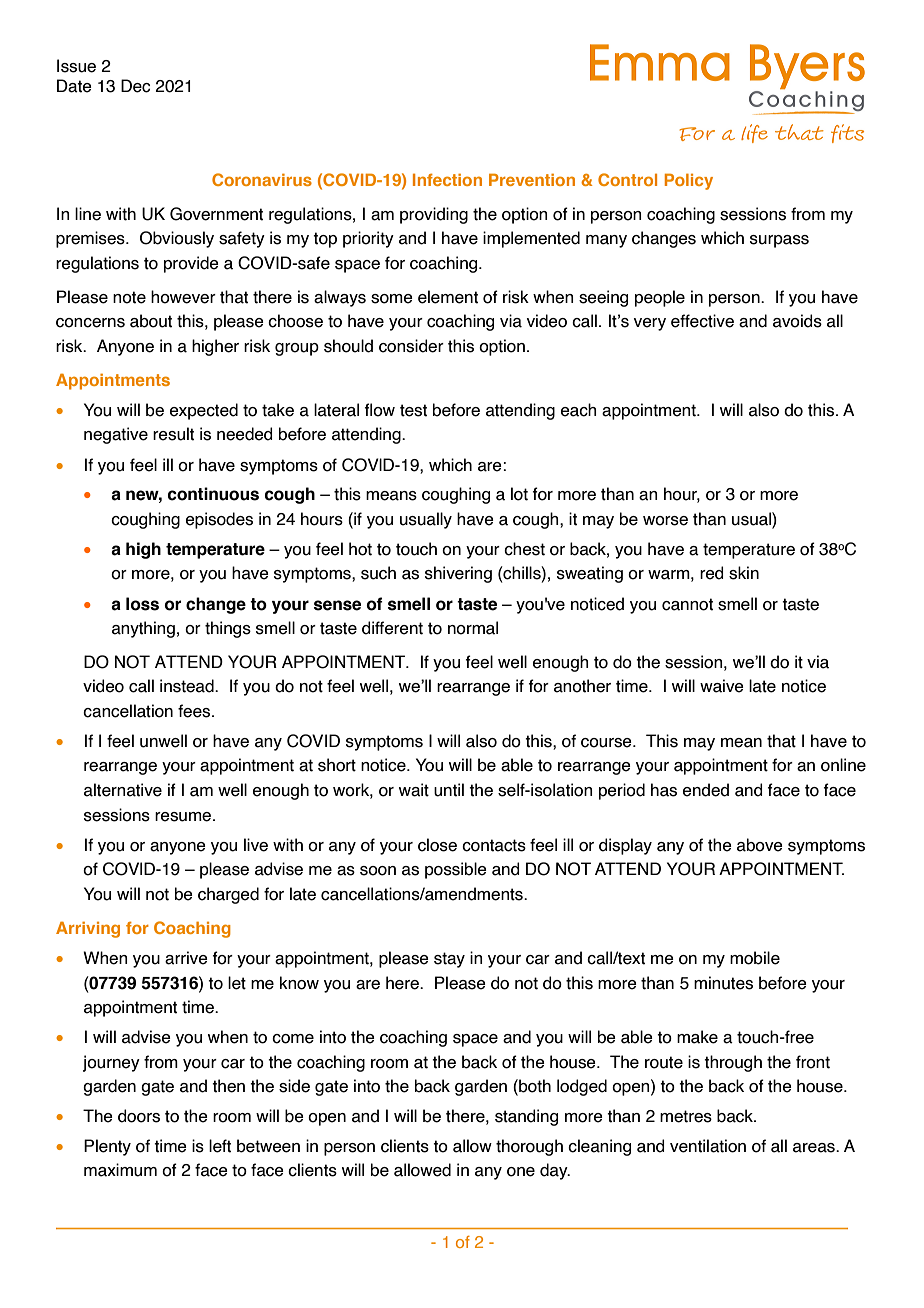 The image size is (924, 1308). Describe the element at coordinates (139, 1116) in the image. I see `doors` at that location.
